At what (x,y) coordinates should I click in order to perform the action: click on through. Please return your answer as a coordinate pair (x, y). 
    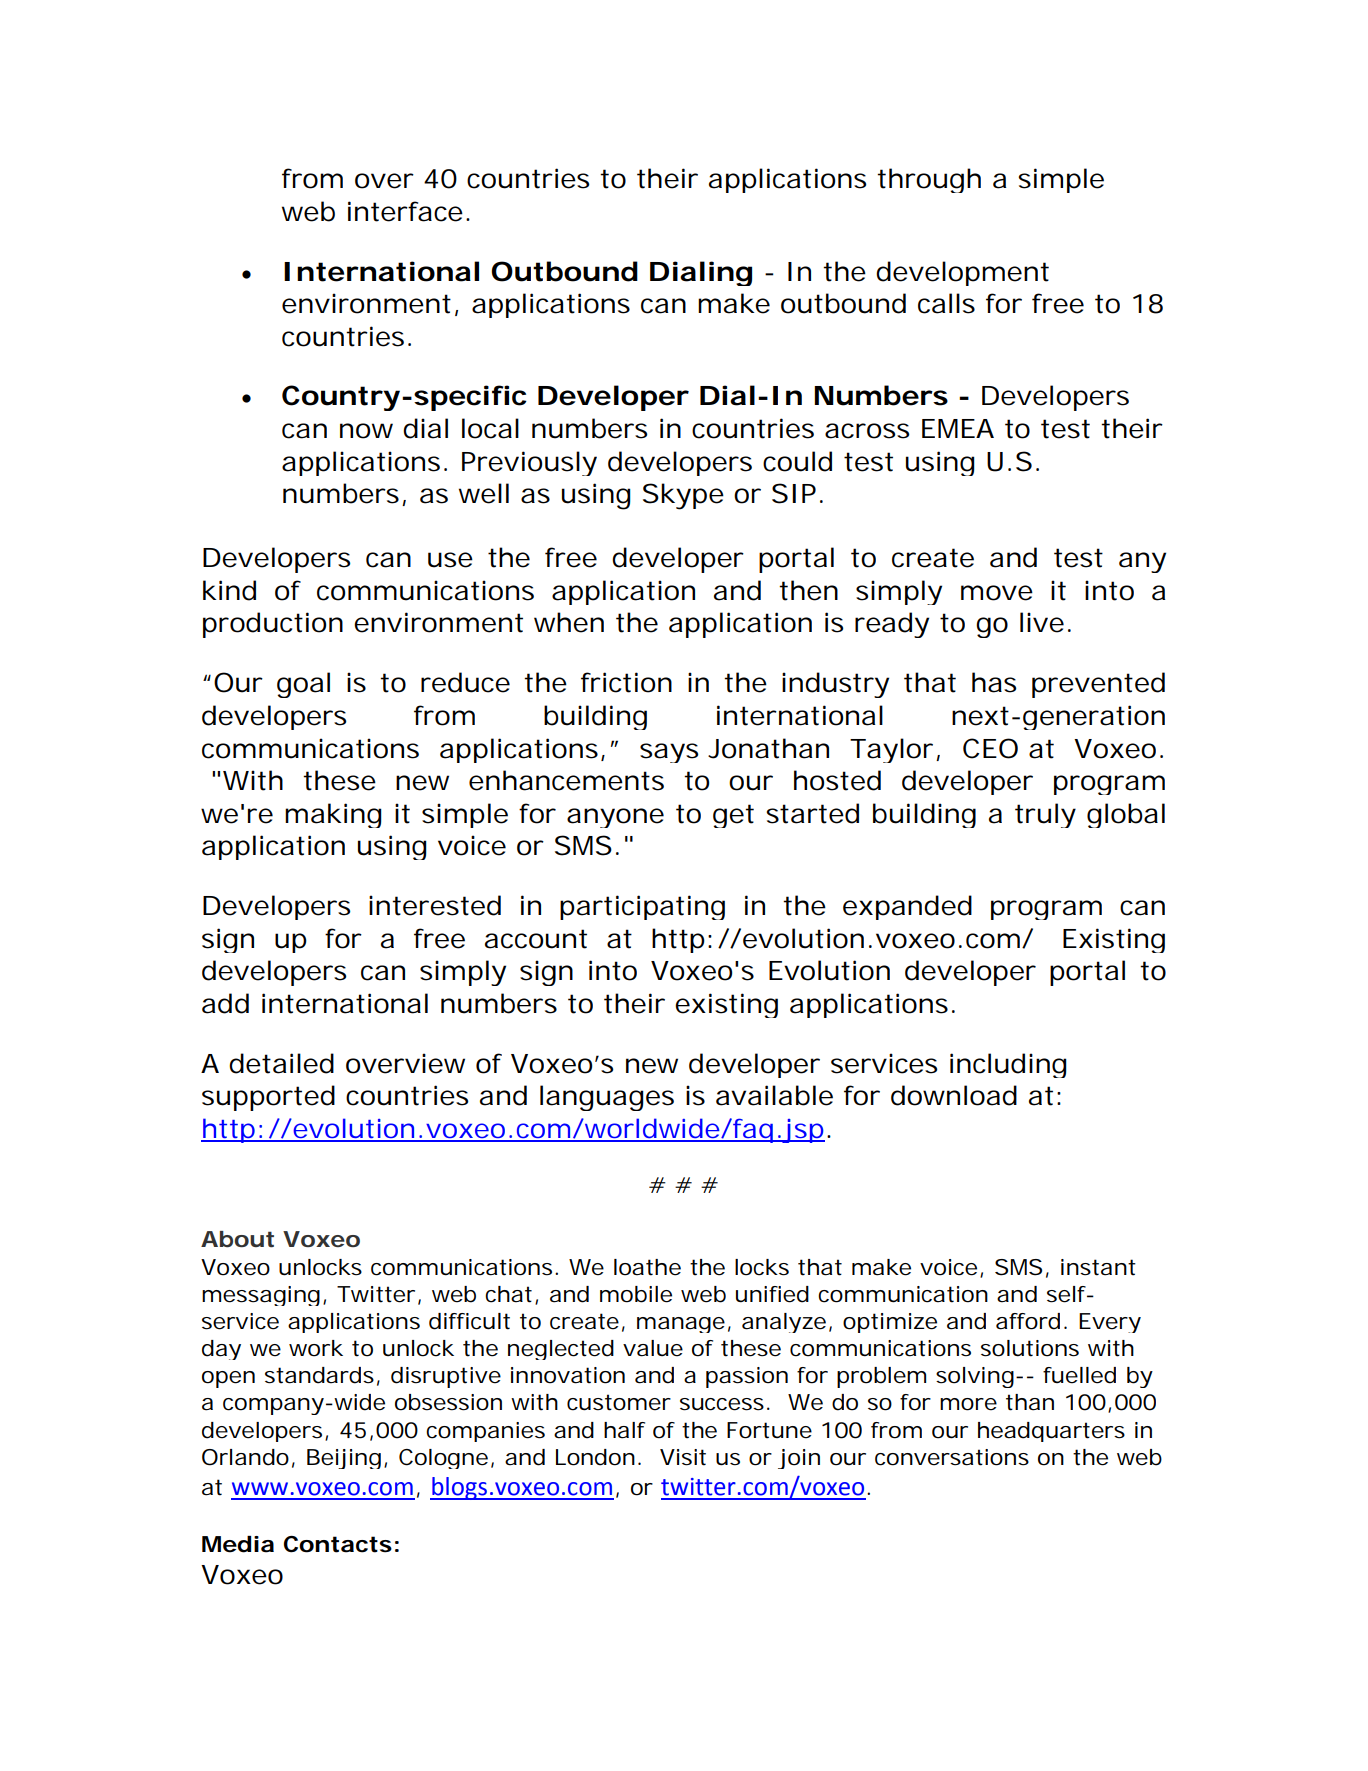
    Looking at the image, I should click on (929, 180).
